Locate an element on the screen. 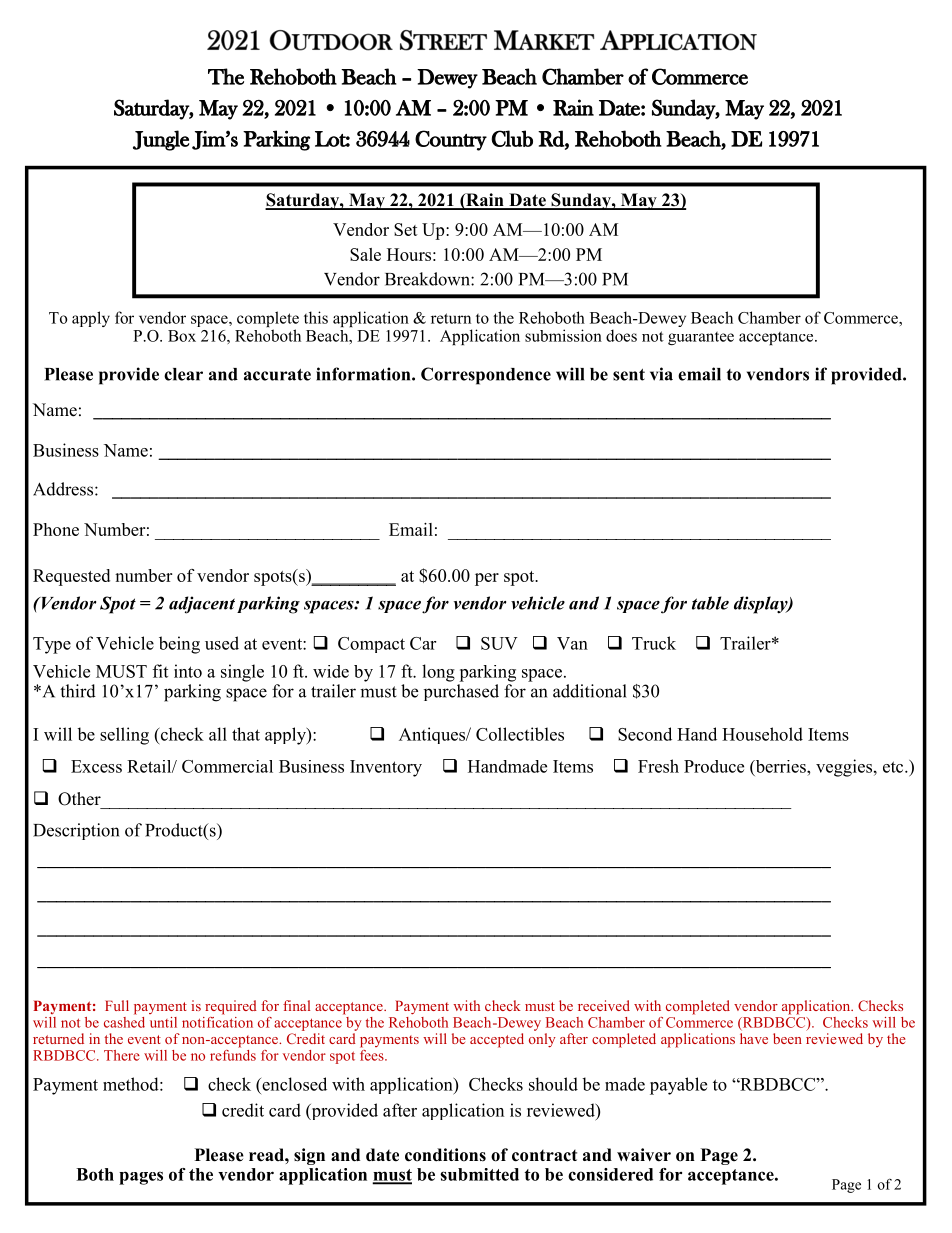  Produce is located at coordinates (714, 766).
